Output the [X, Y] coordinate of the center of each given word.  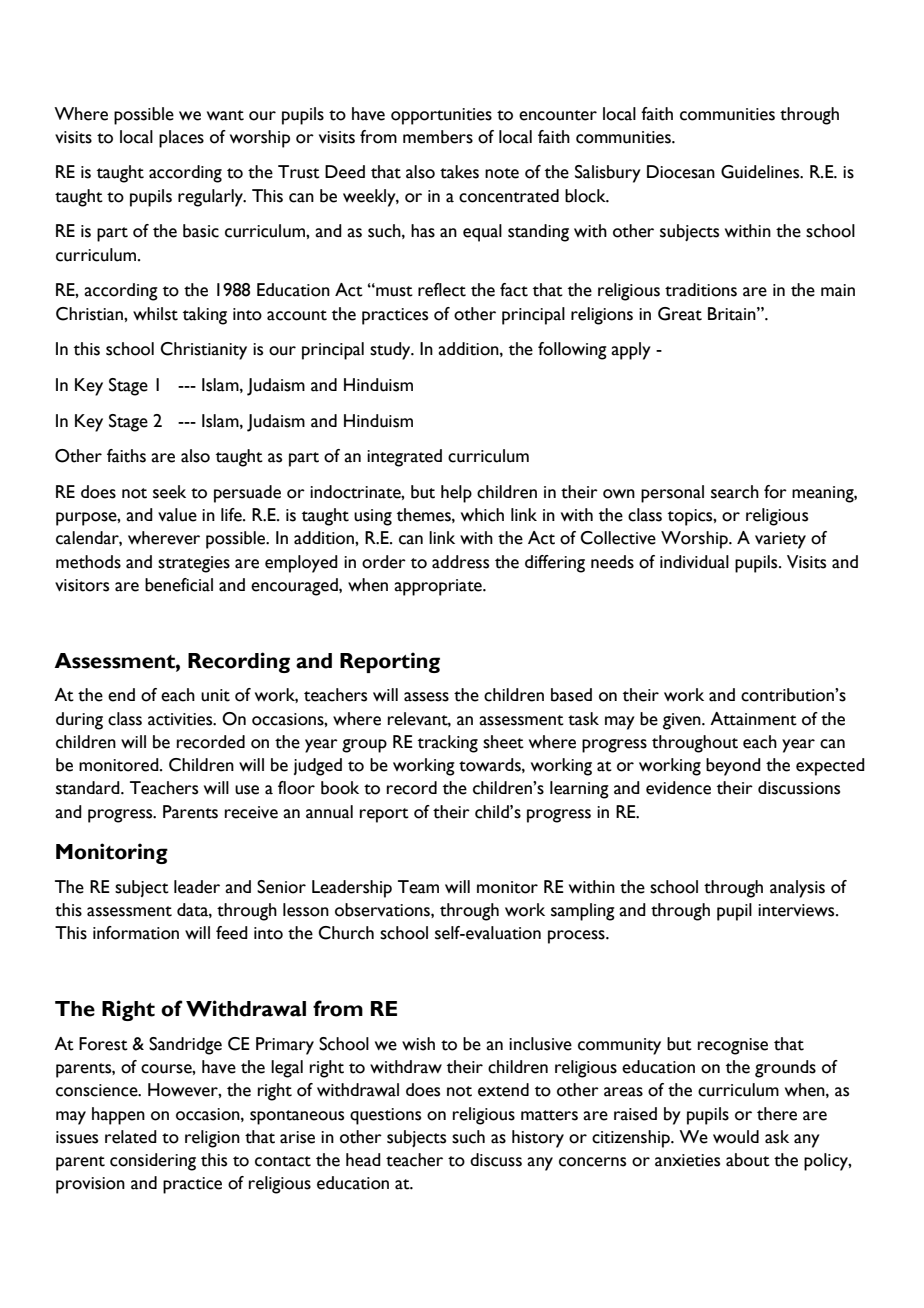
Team [418, 887]
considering [153, 1162]
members [438, 137]
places [181, 139]
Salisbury [608, 174]
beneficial [179, 585]
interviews [797, 910]
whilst [155, 314]
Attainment [753, 719]
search [735, 492]
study [391, 351]
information [136, 933]
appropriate [439, 587]
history [538, 1139]
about [748, 1160]
